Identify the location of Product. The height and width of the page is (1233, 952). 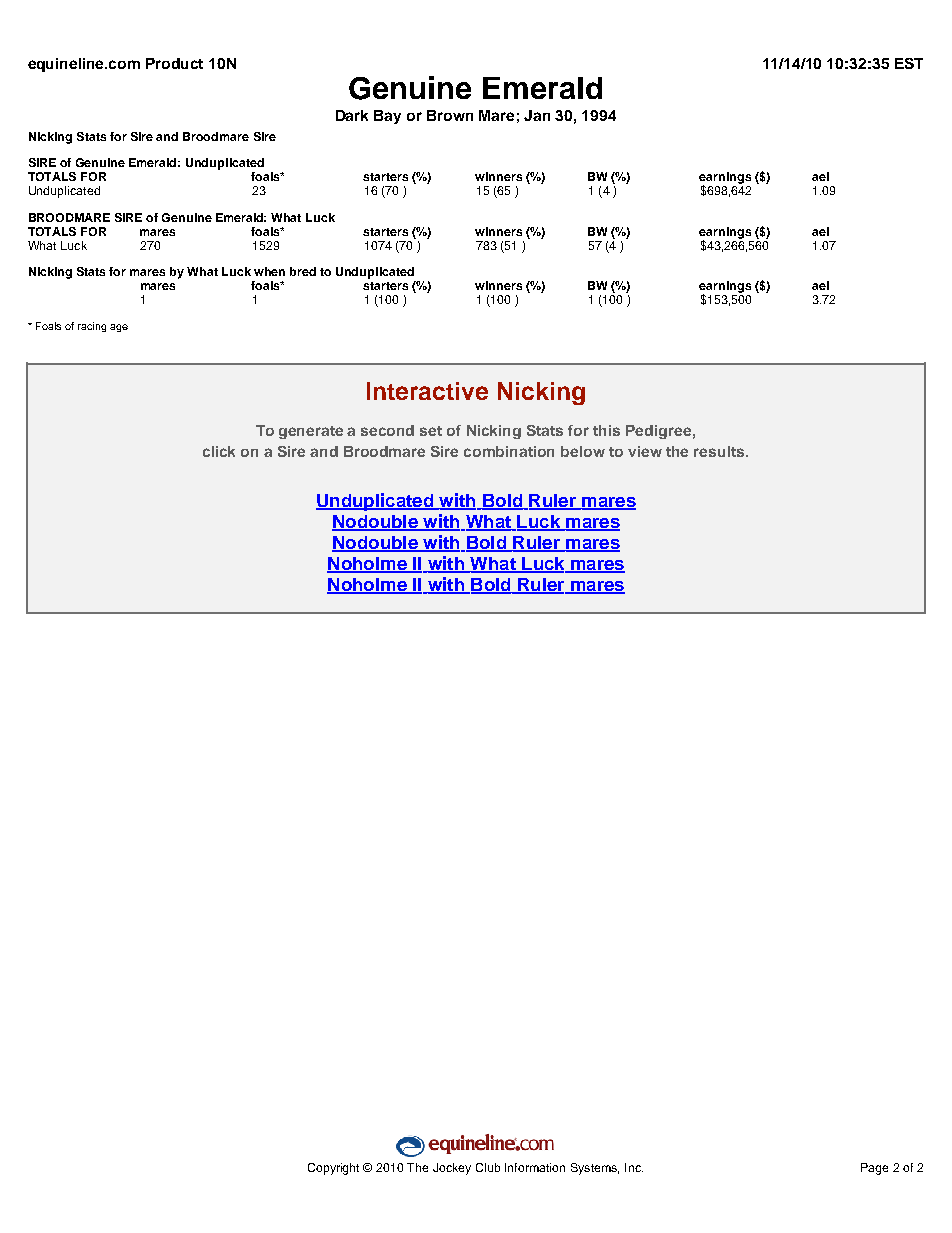
(174, 63).
